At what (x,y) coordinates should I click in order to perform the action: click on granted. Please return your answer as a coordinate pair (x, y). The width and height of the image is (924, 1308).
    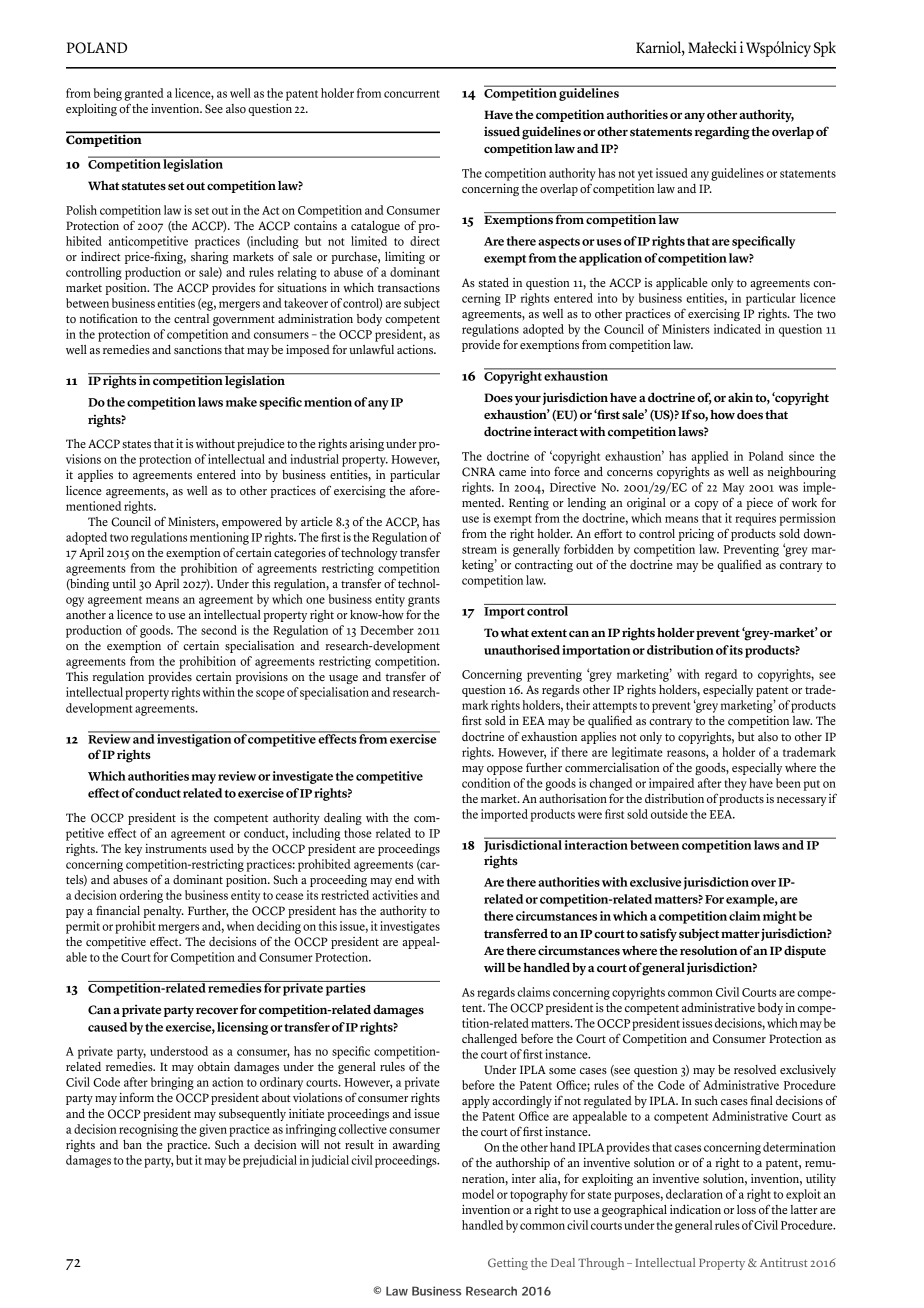
    Looking at the image, I should click on (144, 94).
